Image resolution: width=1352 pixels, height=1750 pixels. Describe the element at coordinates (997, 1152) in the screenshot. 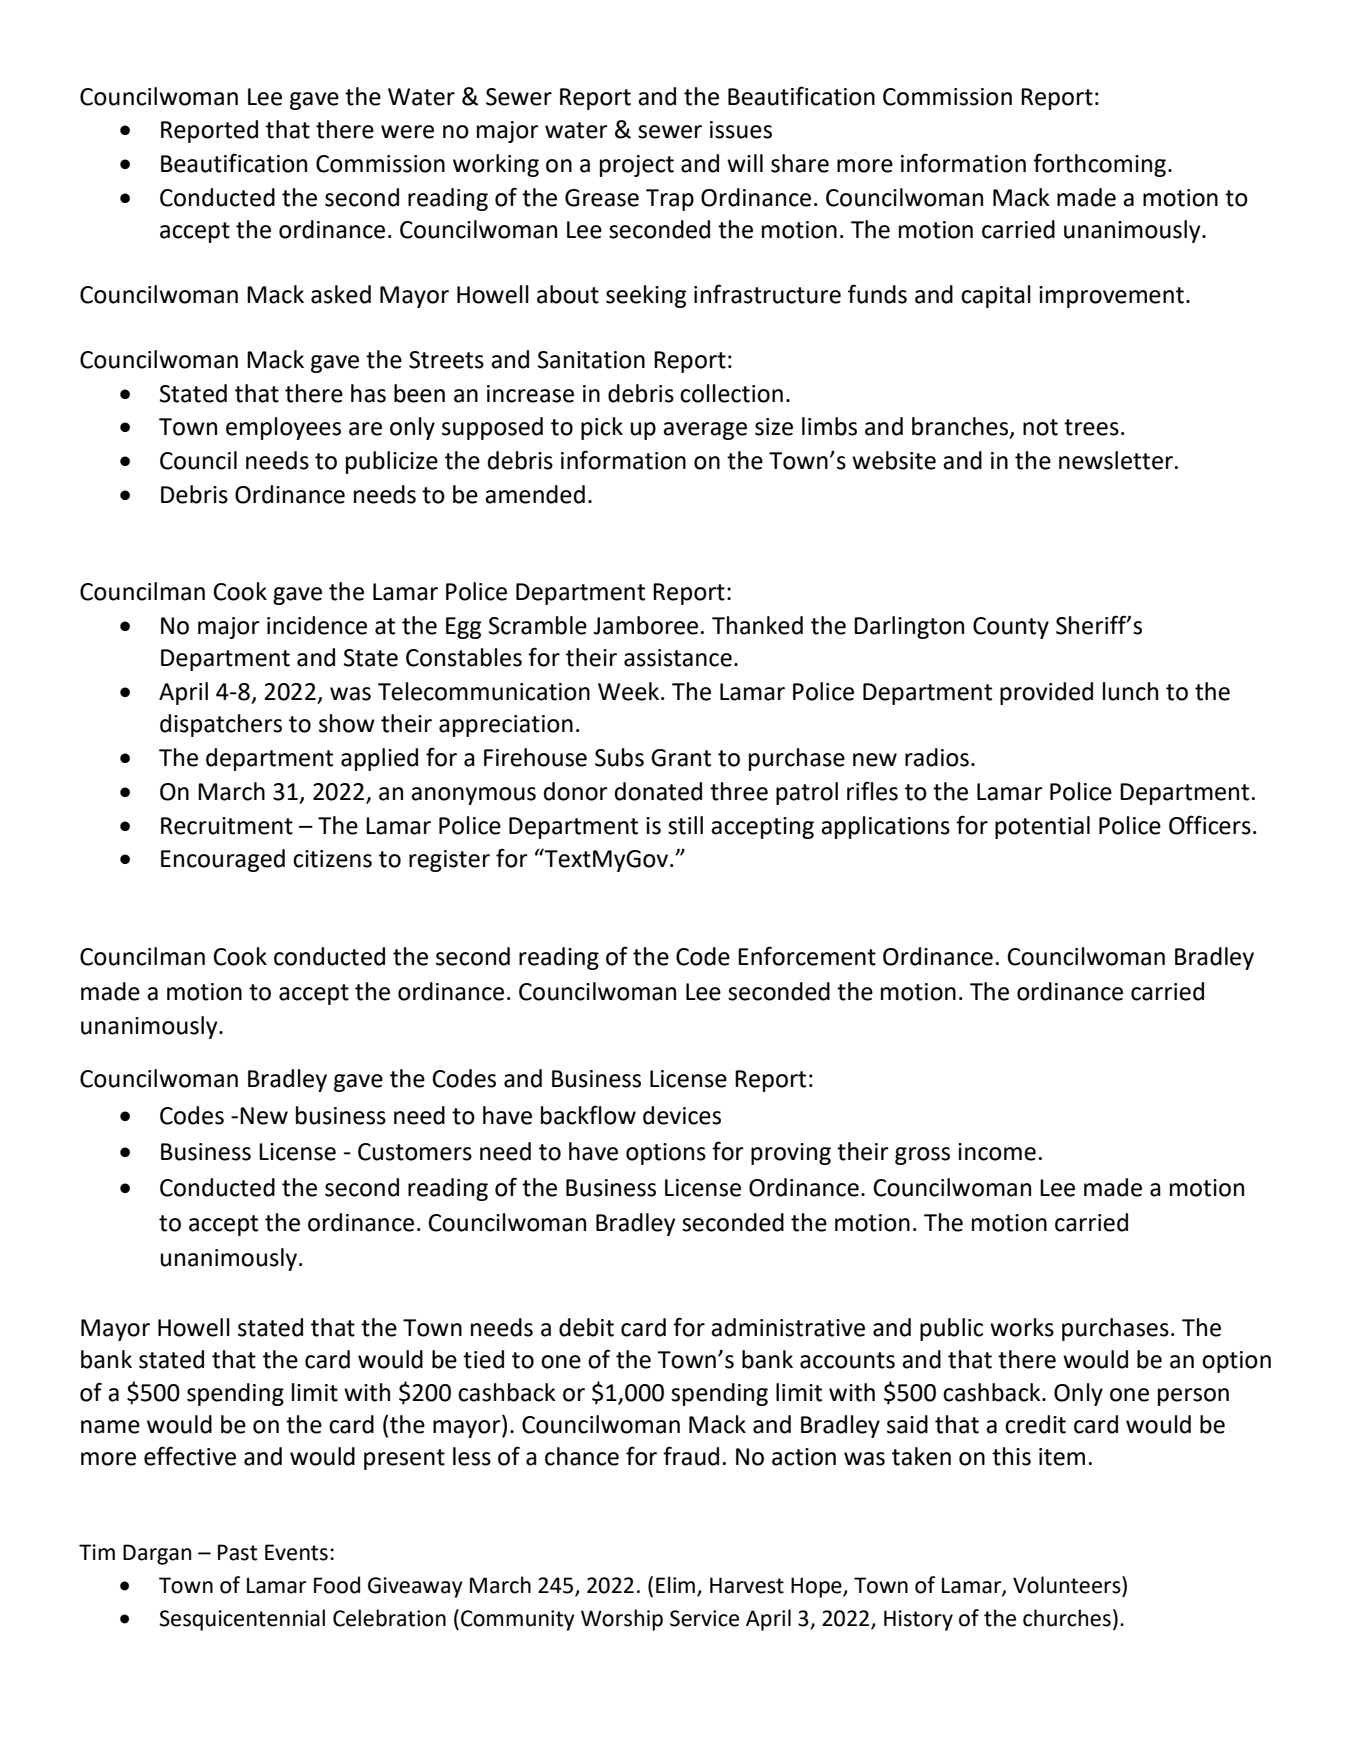

I see `income` at that location.
